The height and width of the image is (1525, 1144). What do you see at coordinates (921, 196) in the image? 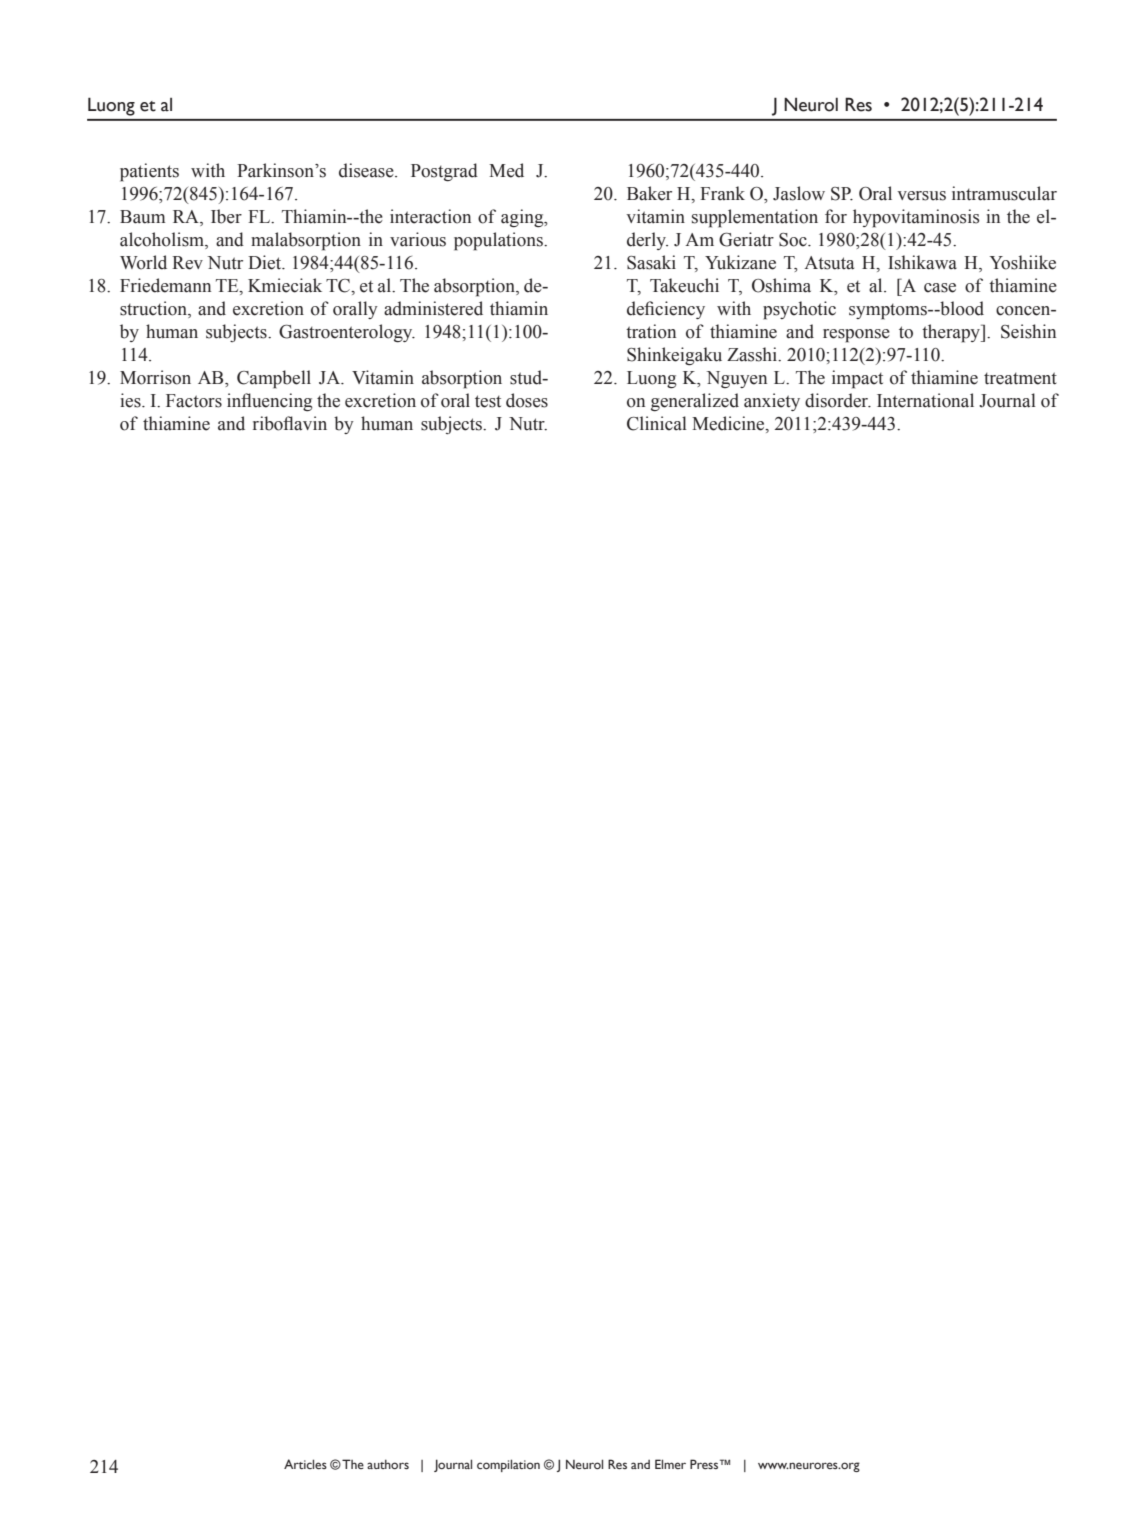
I see `versus` at bounding box center [921, 196].
